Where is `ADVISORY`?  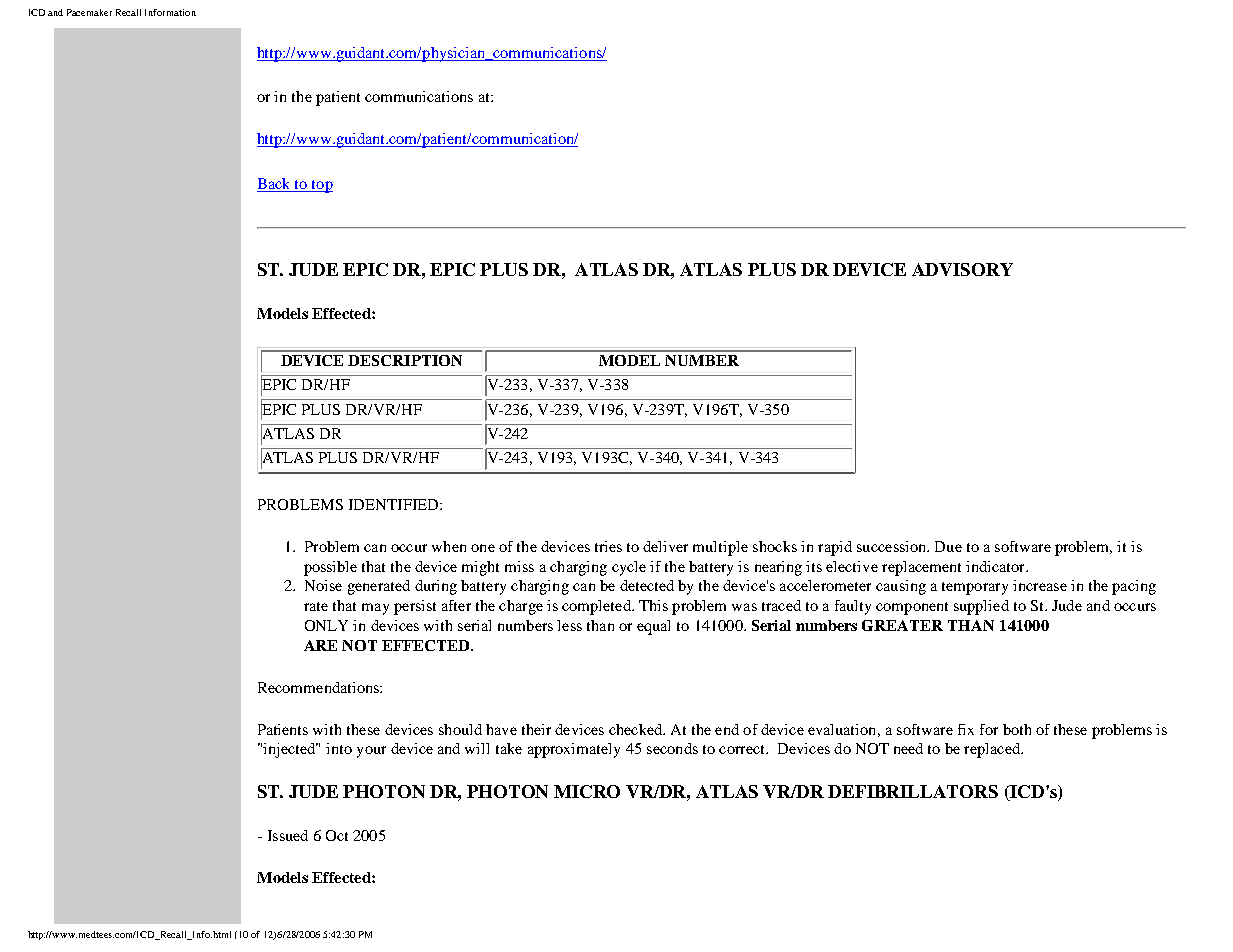
ADVISORY is located at coordinates (962, 269).
